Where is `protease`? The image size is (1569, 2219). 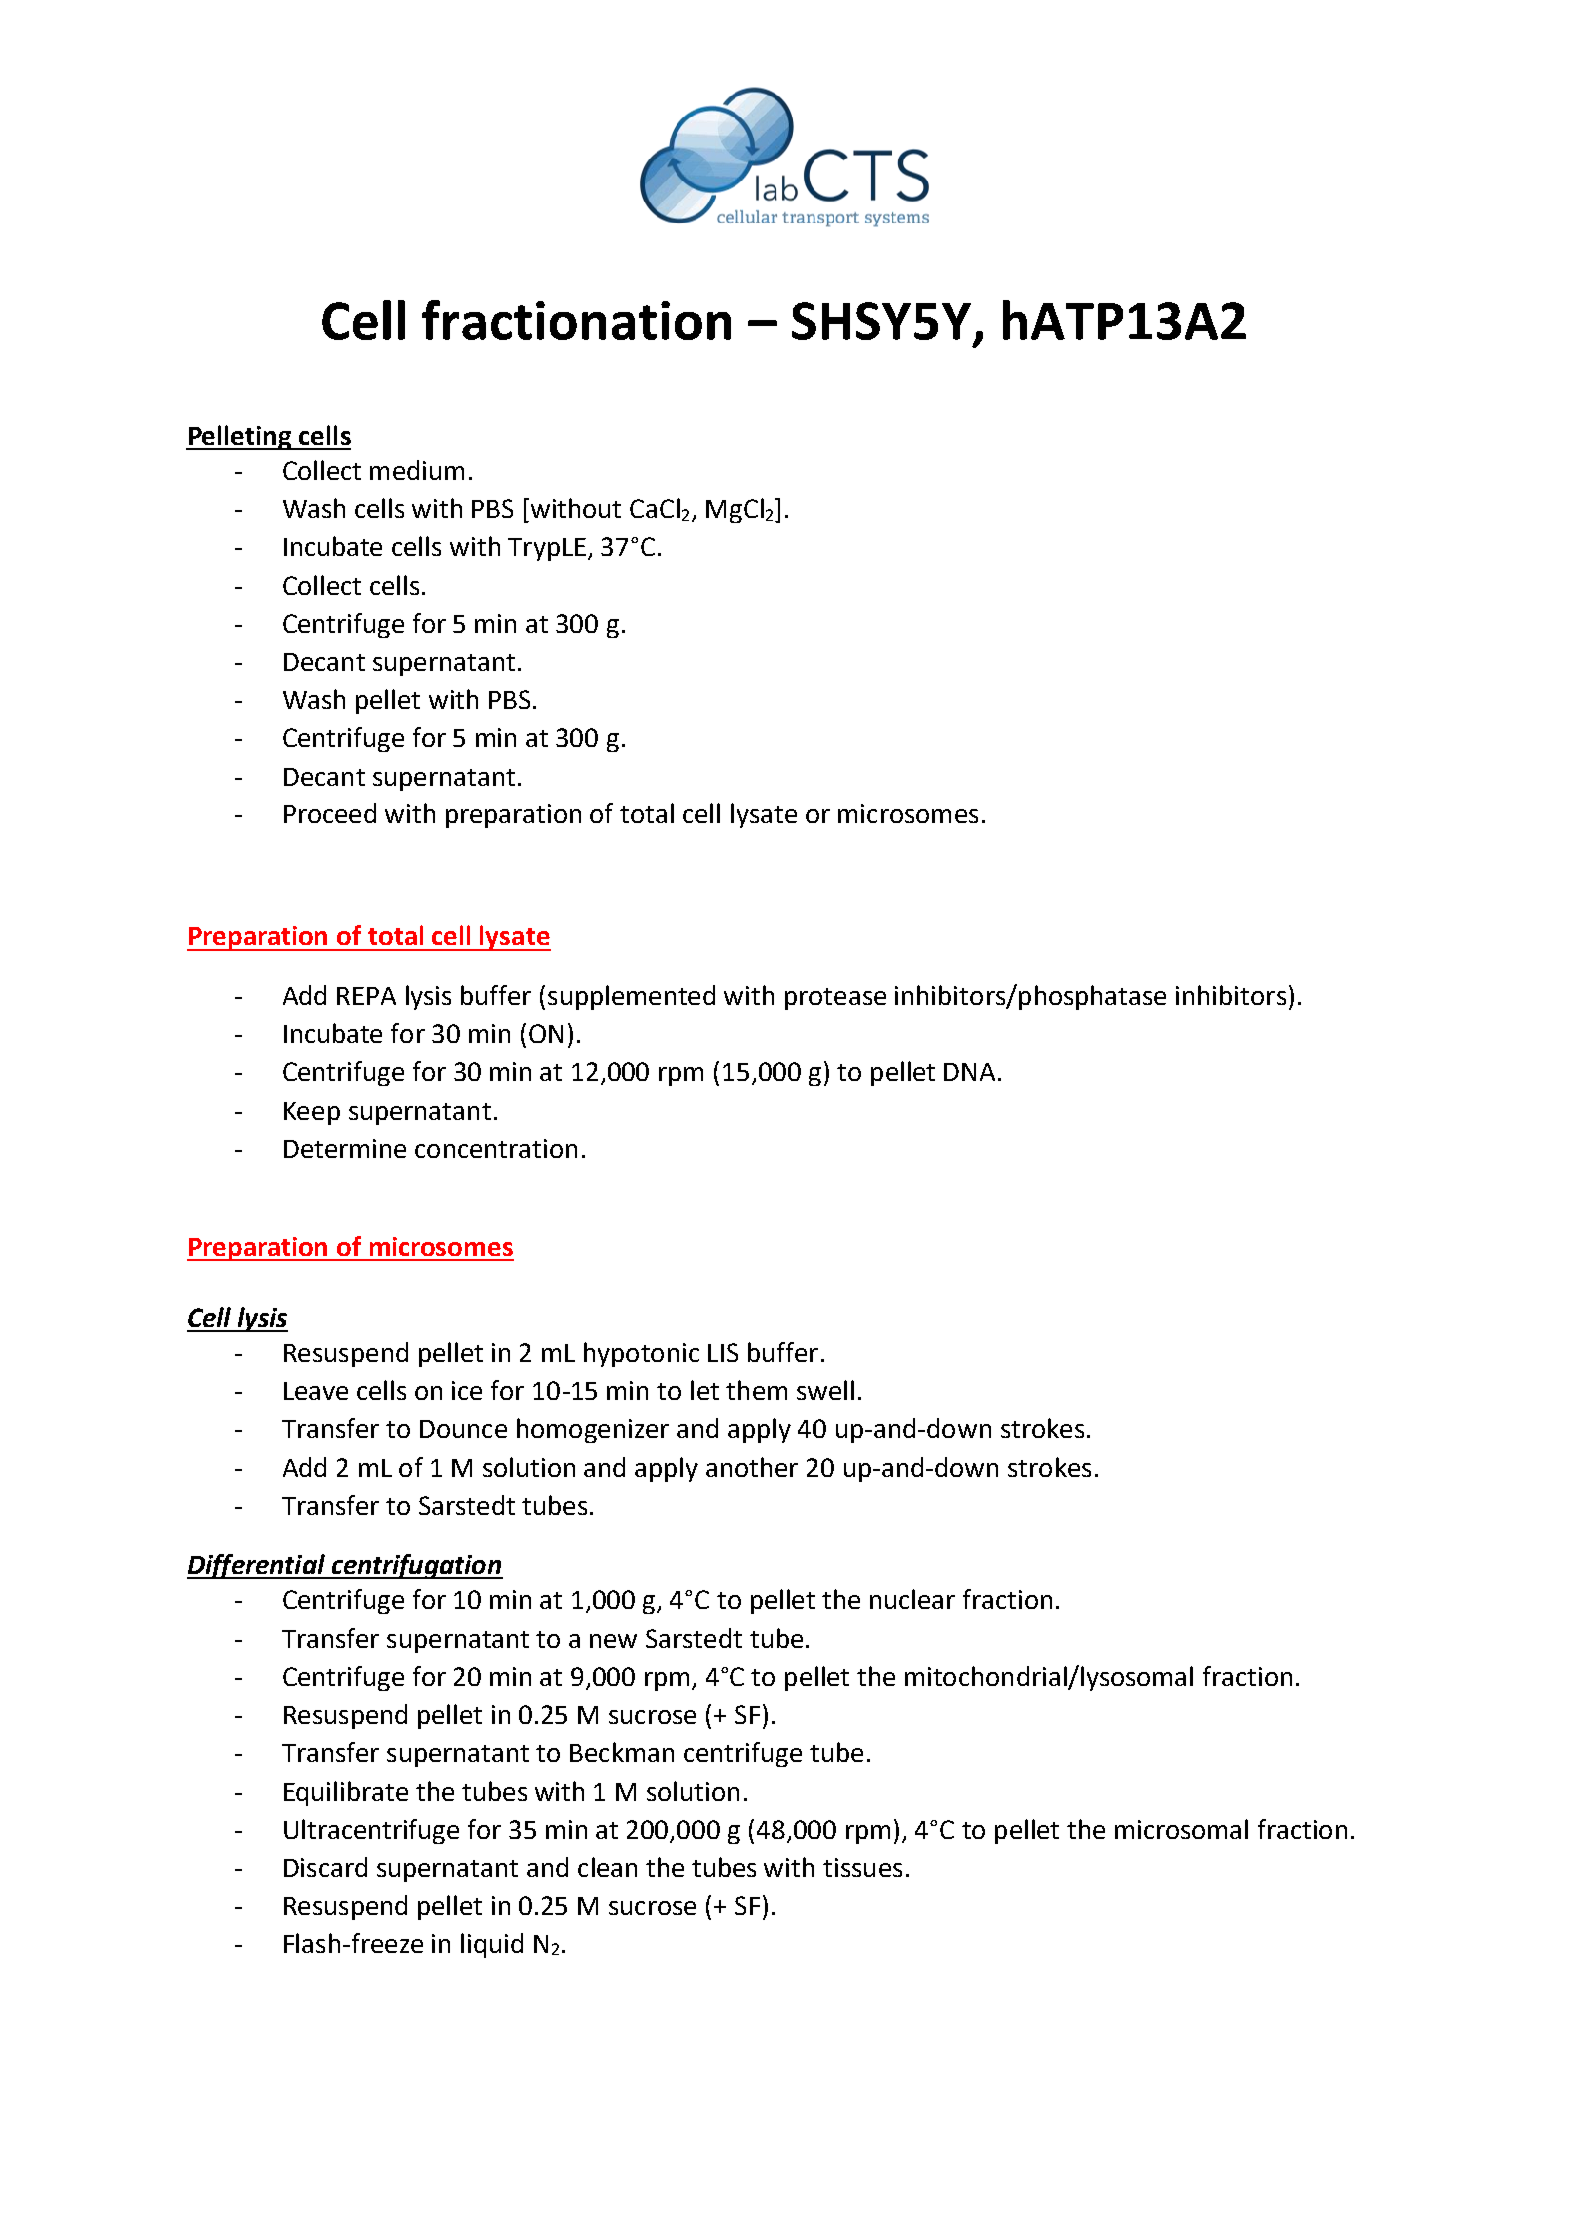 protease is located at coordinates (835, 999).
